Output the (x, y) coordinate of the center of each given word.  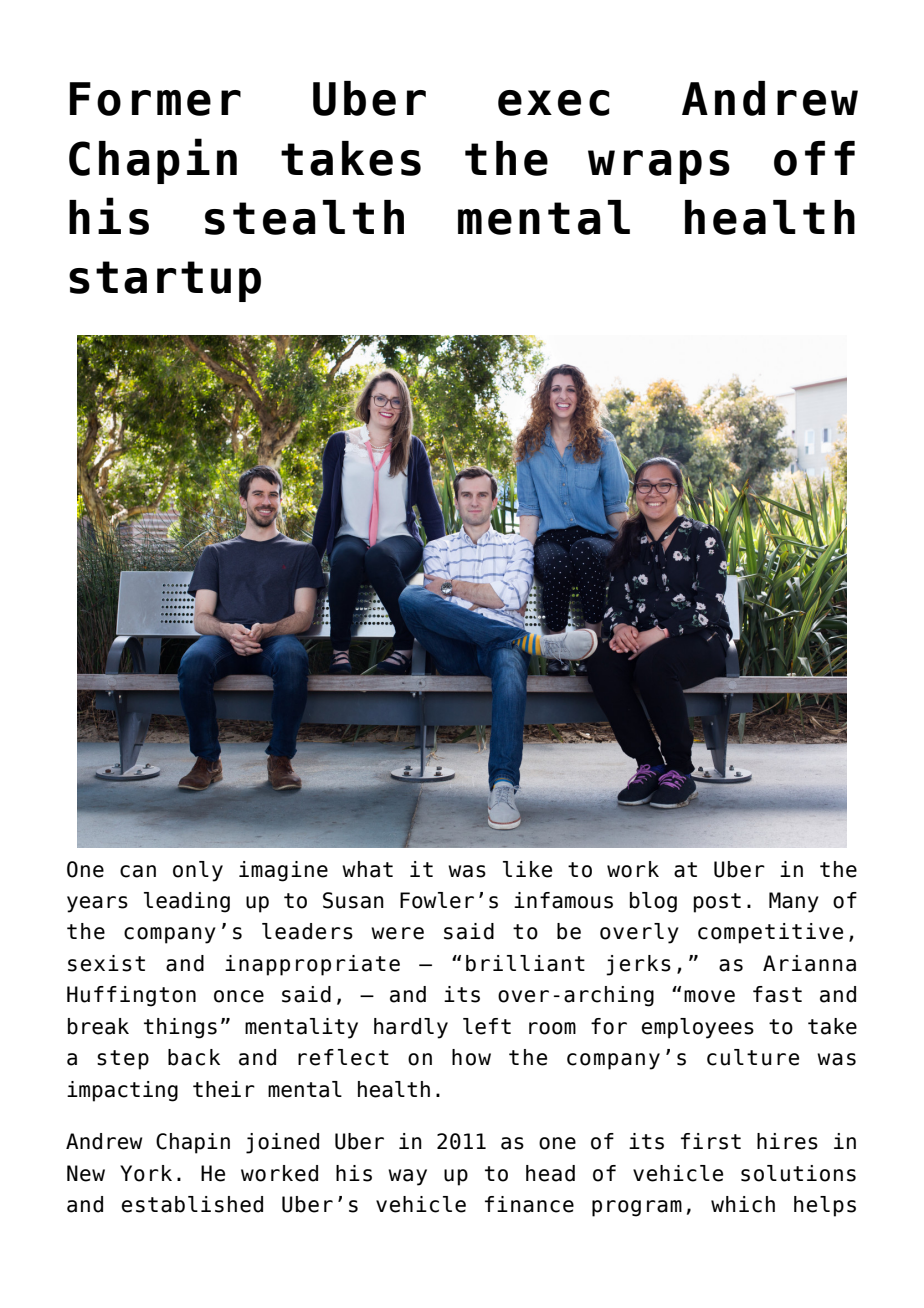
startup (165, 281)
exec (553, 103)
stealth (304, 217)
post (717, 903)
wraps (659, 167)
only (198, 871)
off (814, 158)
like (527, 869)
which (743, 1204)
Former (155, 99)
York (146, 1173)
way (407, 1177)
